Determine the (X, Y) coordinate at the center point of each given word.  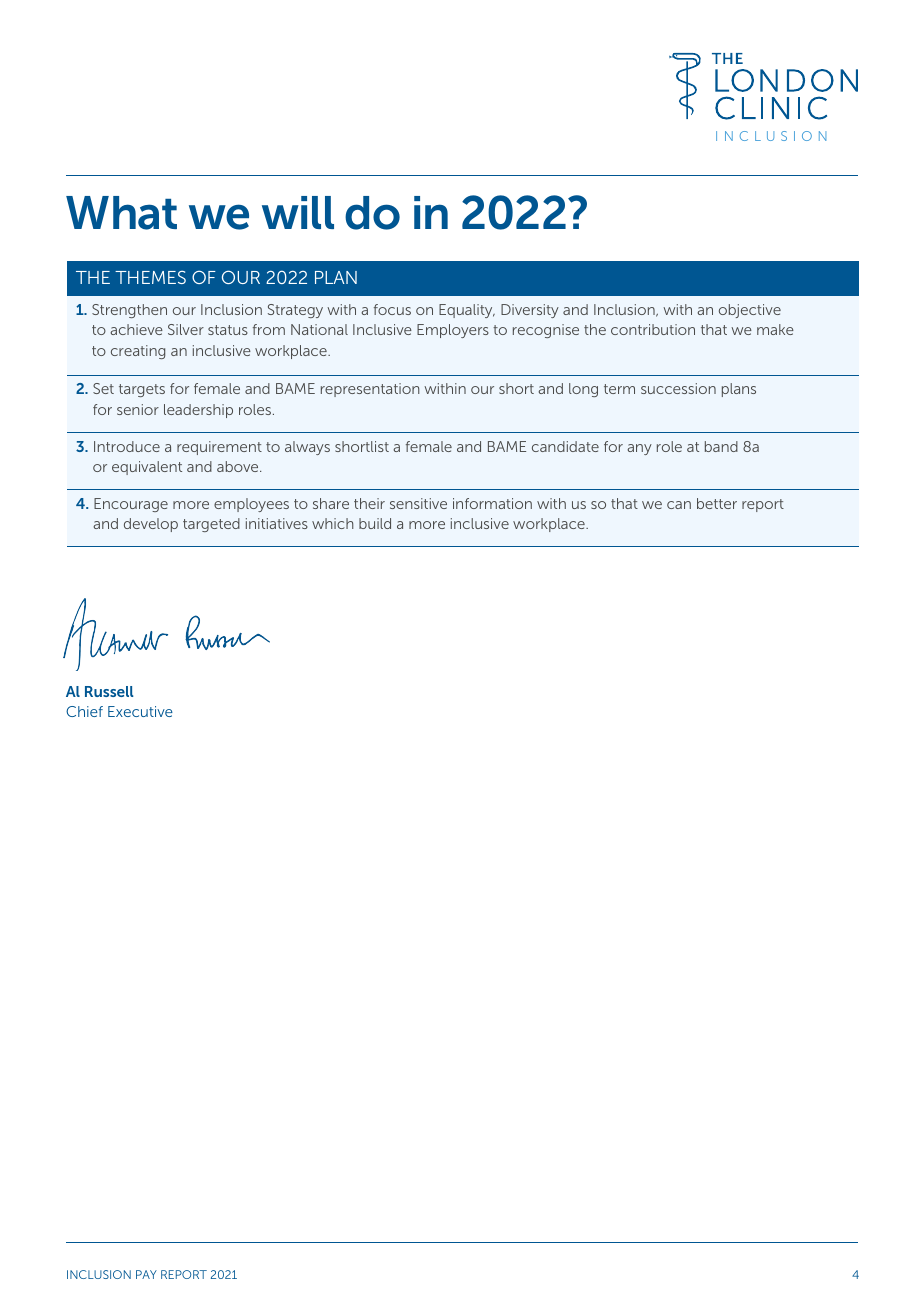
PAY (146, 1274)
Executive (140, 711)
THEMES (150, 277)
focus (392, 309)
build (375, 523)
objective (750, 311)
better (717, 503)
